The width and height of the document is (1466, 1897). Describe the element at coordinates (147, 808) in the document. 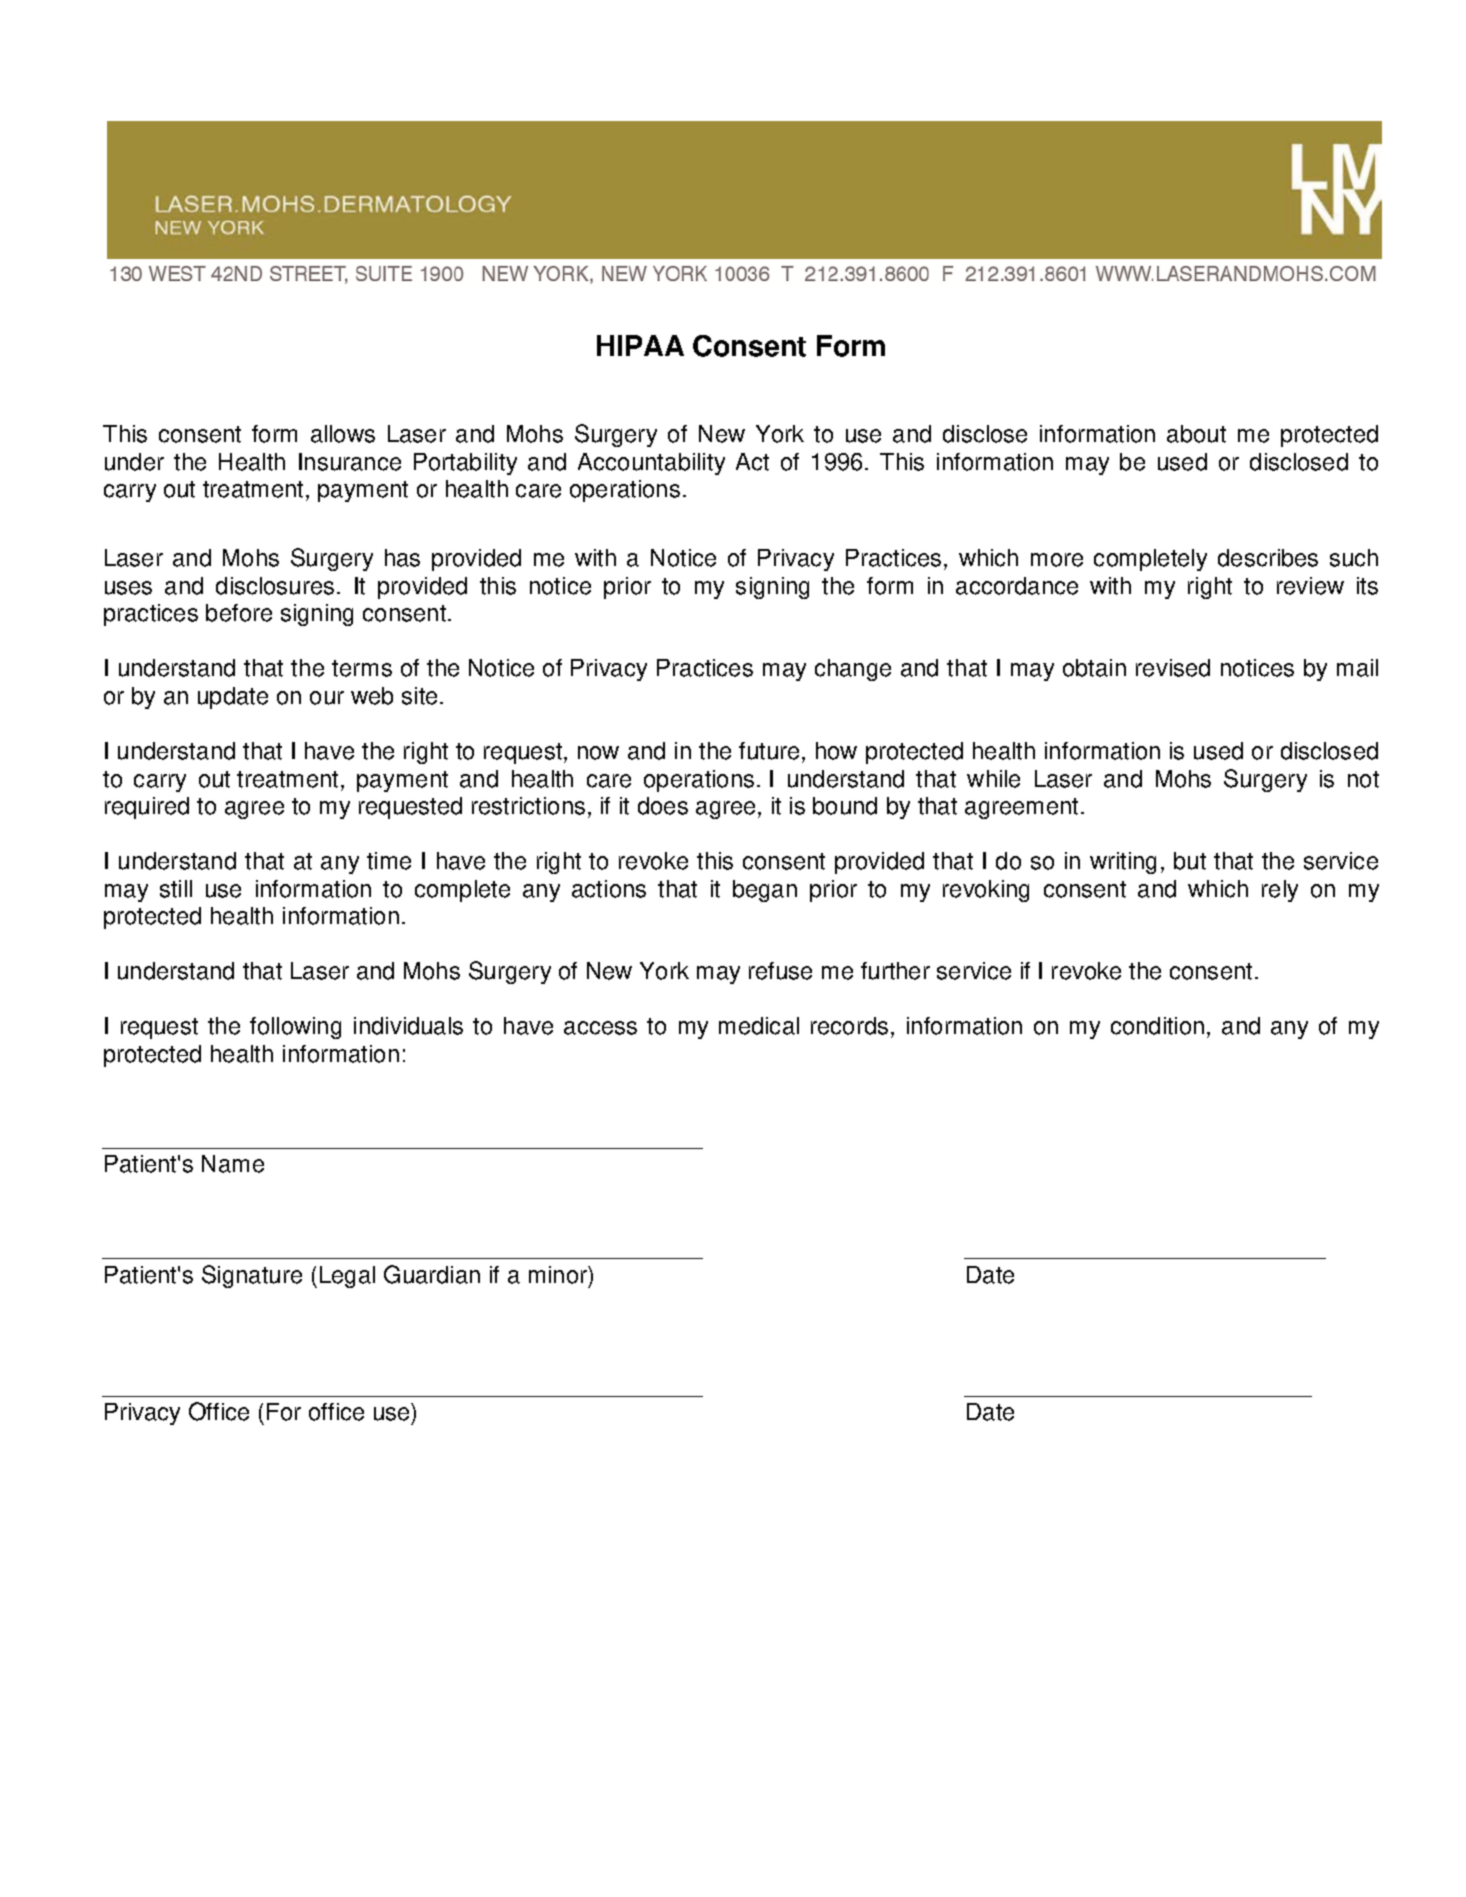

I see `required` at that location.
